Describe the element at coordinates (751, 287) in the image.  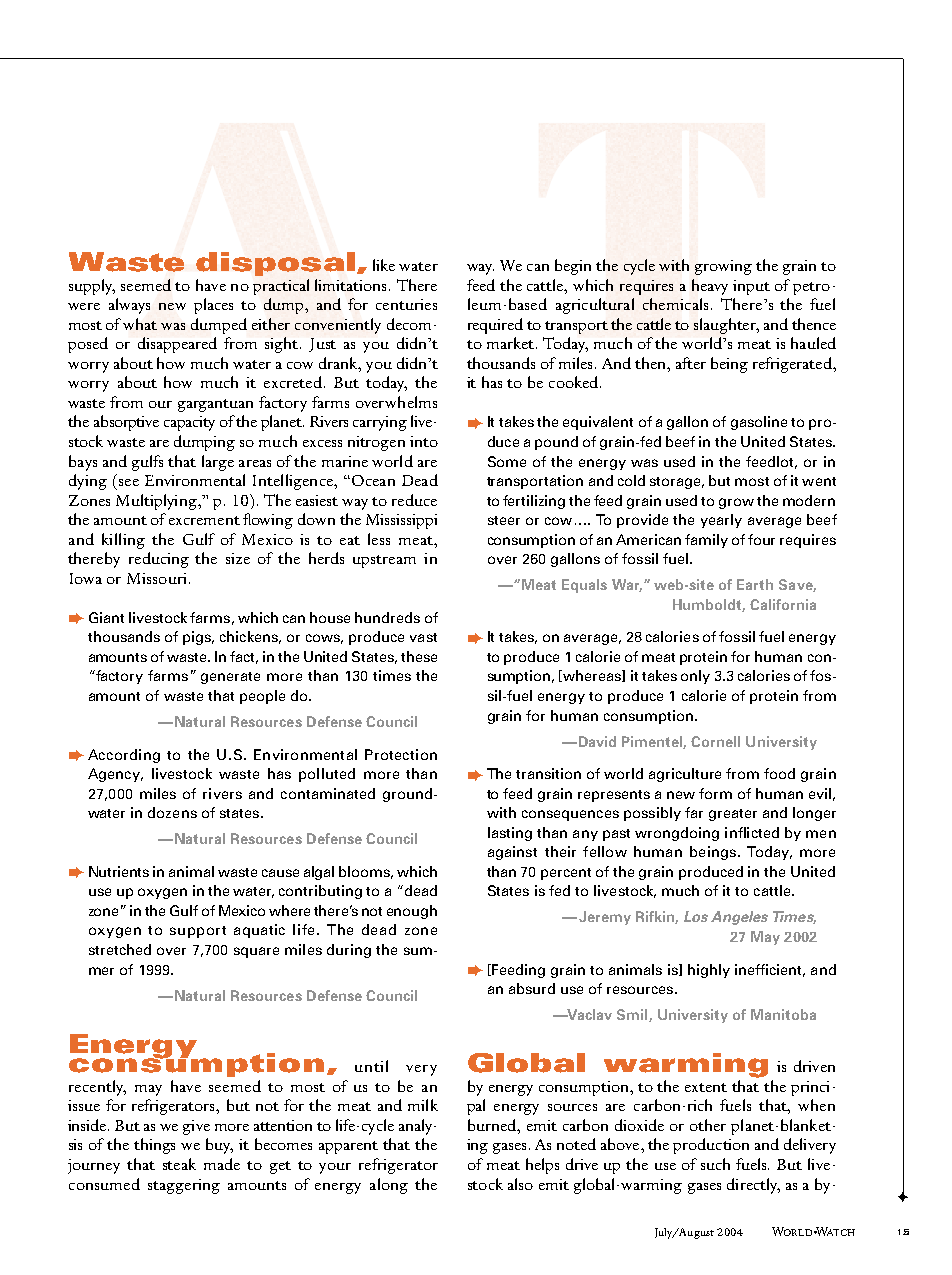
I see `input` at that location.
